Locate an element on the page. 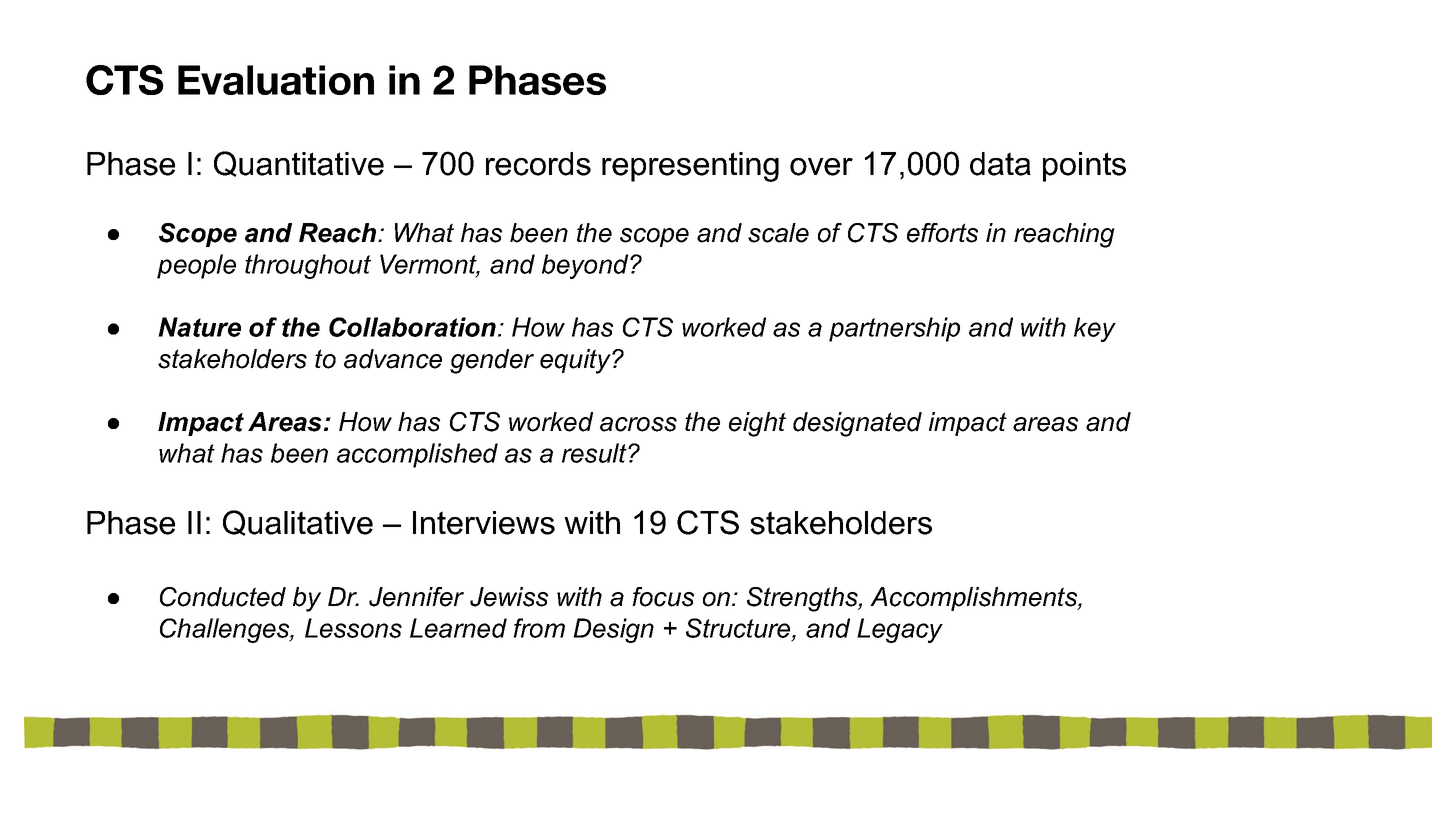 The height and width of the image is (819, 1456). advance is located at coordinates (393, 359).
